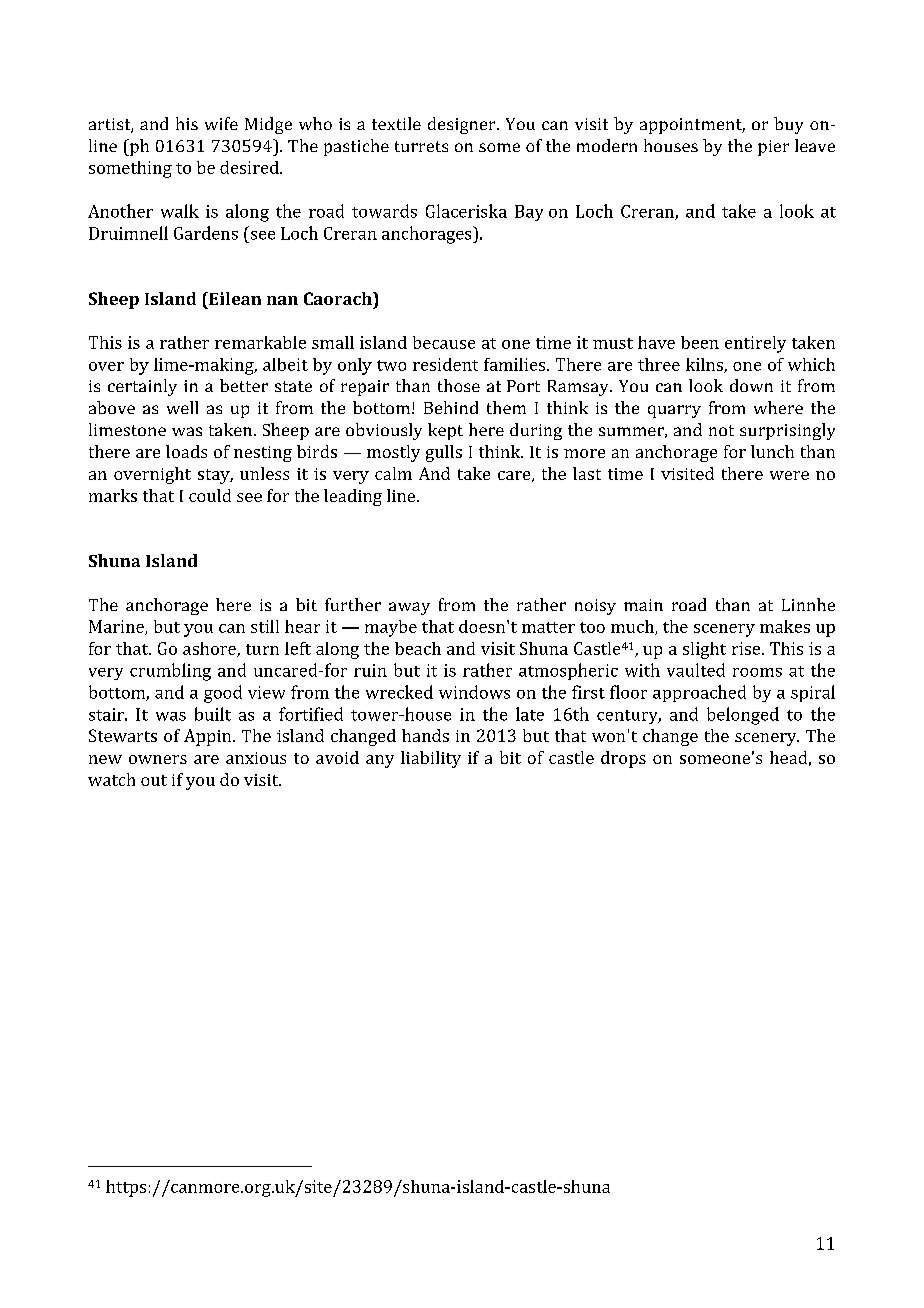 The image size is (924, 1308). What do you see at coordinates (260, 342) in the screenshot?
I see `remarkable` at bounding box center [260, 342].
